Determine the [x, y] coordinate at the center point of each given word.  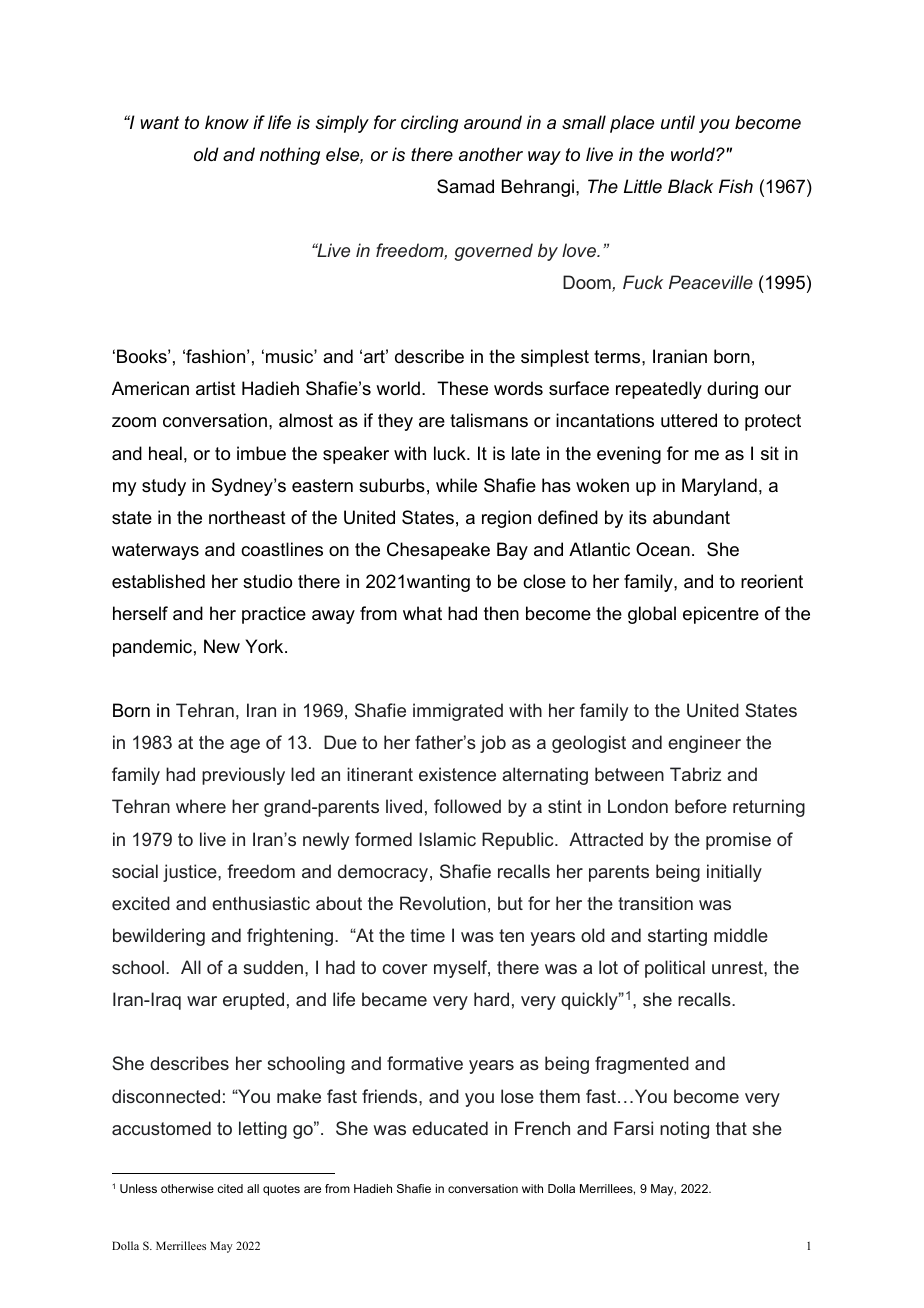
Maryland [719, 487]
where [201, 806]
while [456, 485]
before [701, 806]
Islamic [447, 839]
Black [690, 186]
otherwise [187, 1188]
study [164, 487]
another [491, 154]
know [227, 122]
